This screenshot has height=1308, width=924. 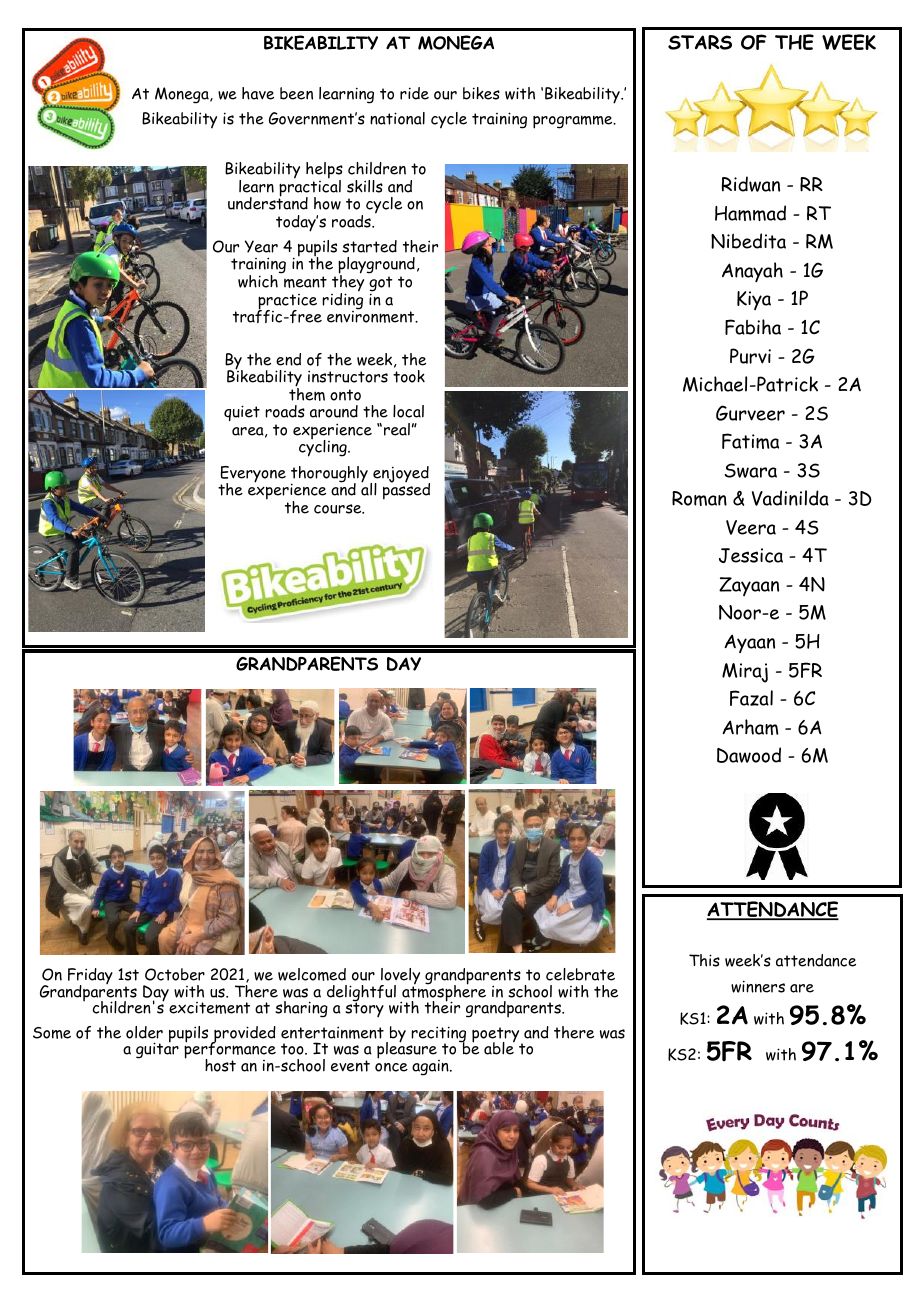 What do you see at coordinates (749, 755) in the screenshot?
I see `Dawood` at bounding box center [749, 755].
